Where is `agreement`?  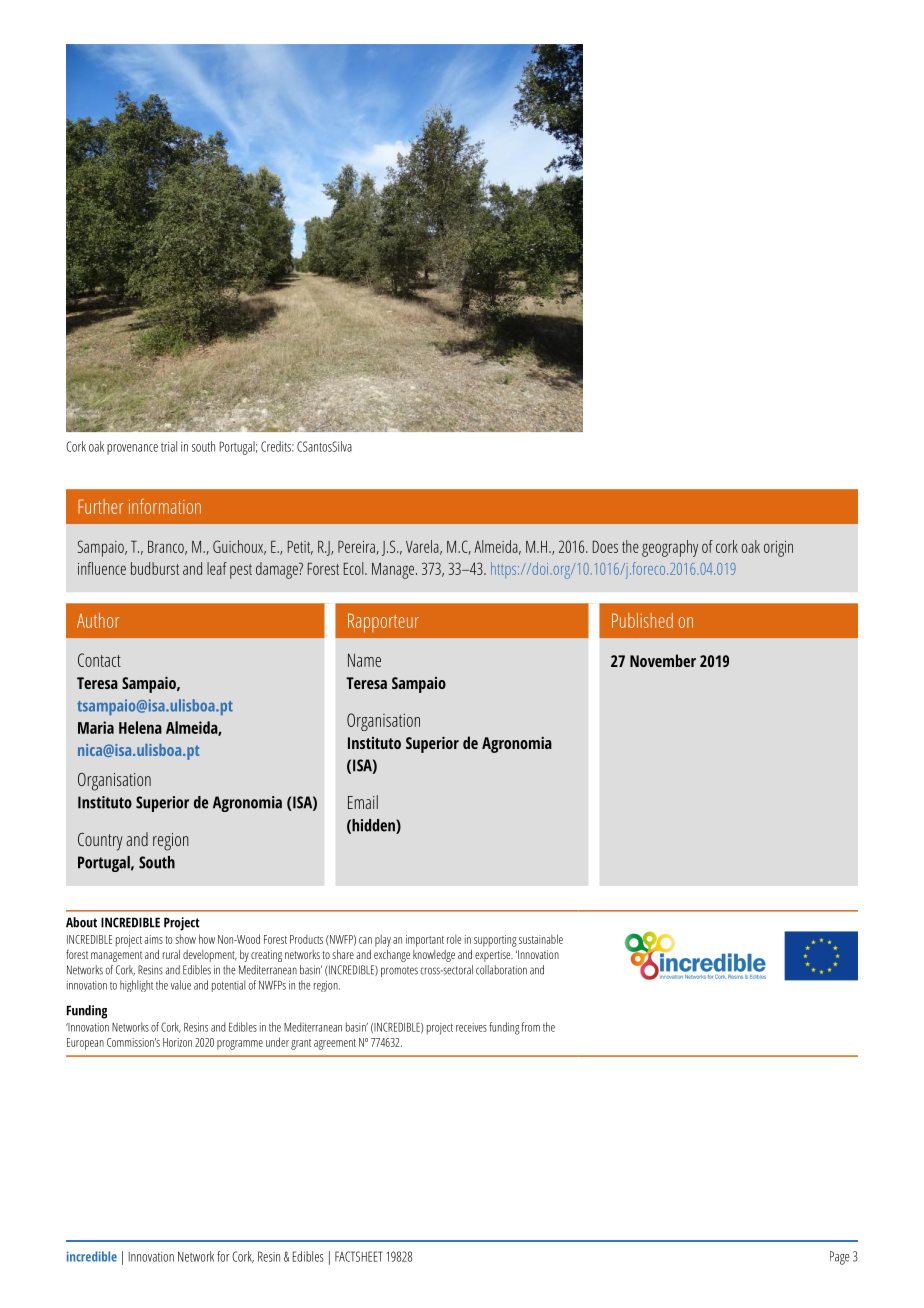 agreement is located at coordinates (335, 1044).
